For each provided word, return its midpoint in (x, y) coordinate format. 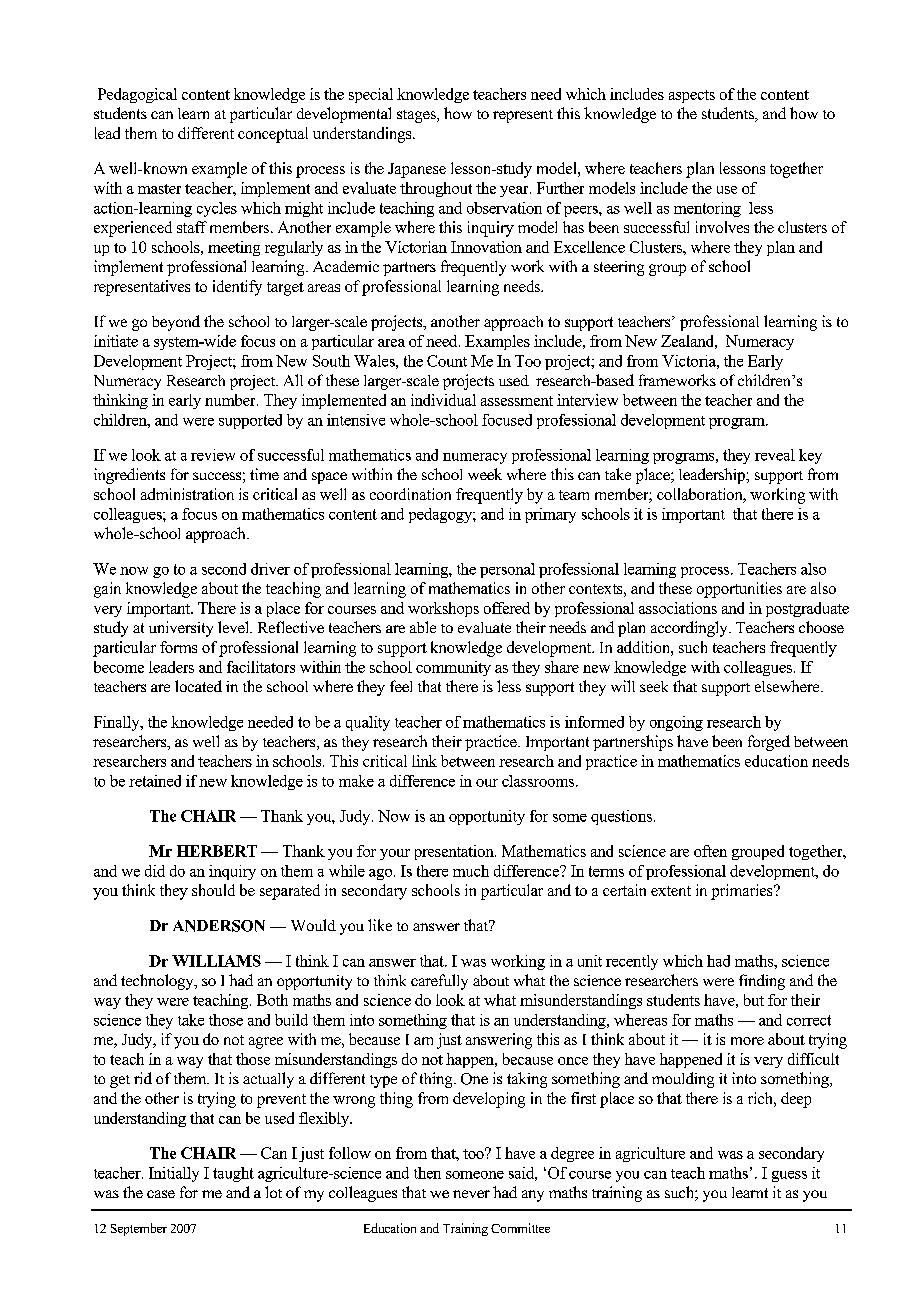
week (485, 474)
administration (187, 494)
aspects (692, 96)
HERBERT (217, 851)
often (710, 851)
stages (417, 116)
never (471, 1194)
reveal (775, 455)
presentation (455, 852)
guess (789, 1176)
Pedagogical (137, 95)
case (161, 1194)
